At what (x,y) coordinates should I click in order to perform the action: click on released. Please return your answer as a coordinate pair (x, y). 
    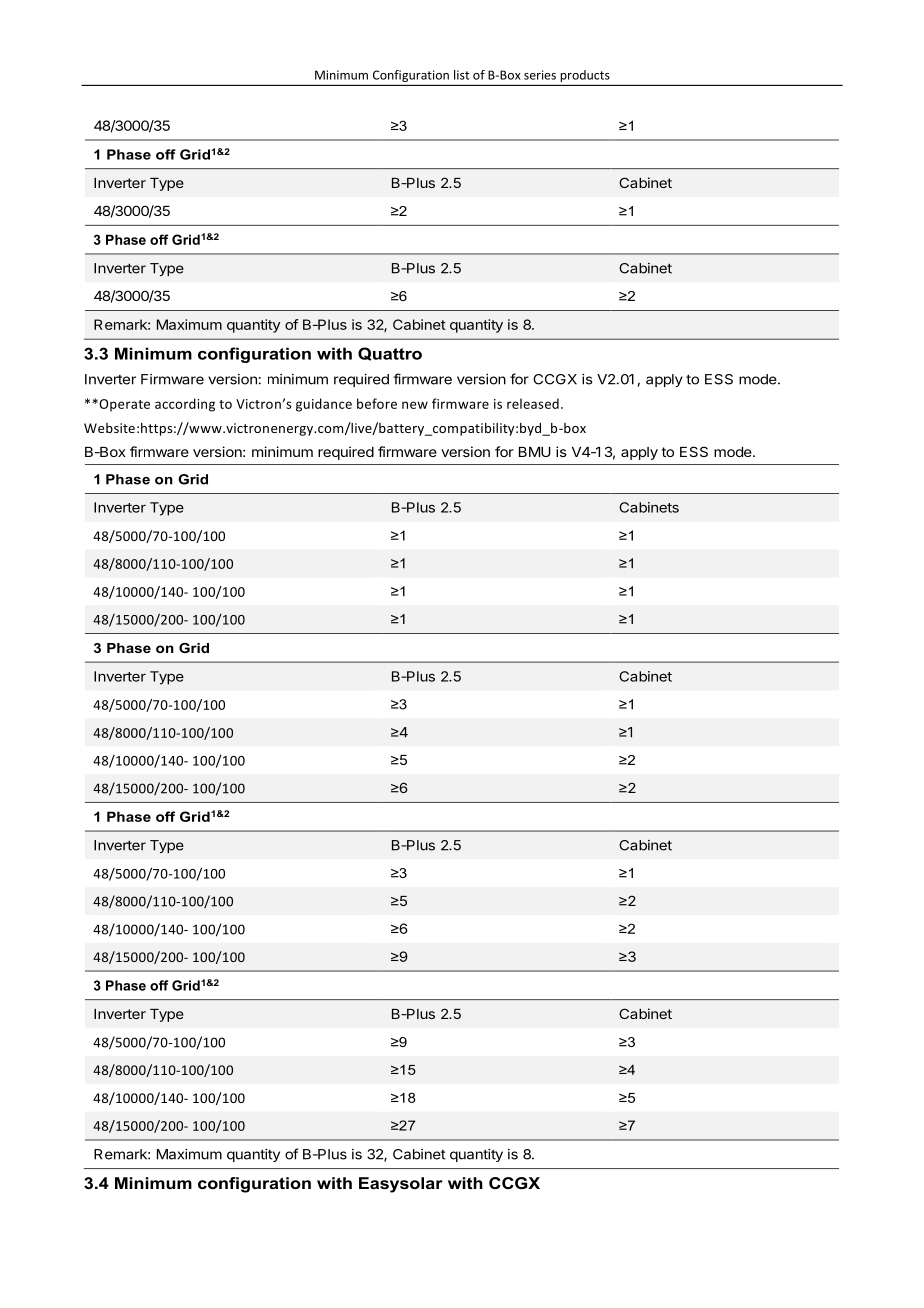
    Looking at the image, I should click on (533, 403).
